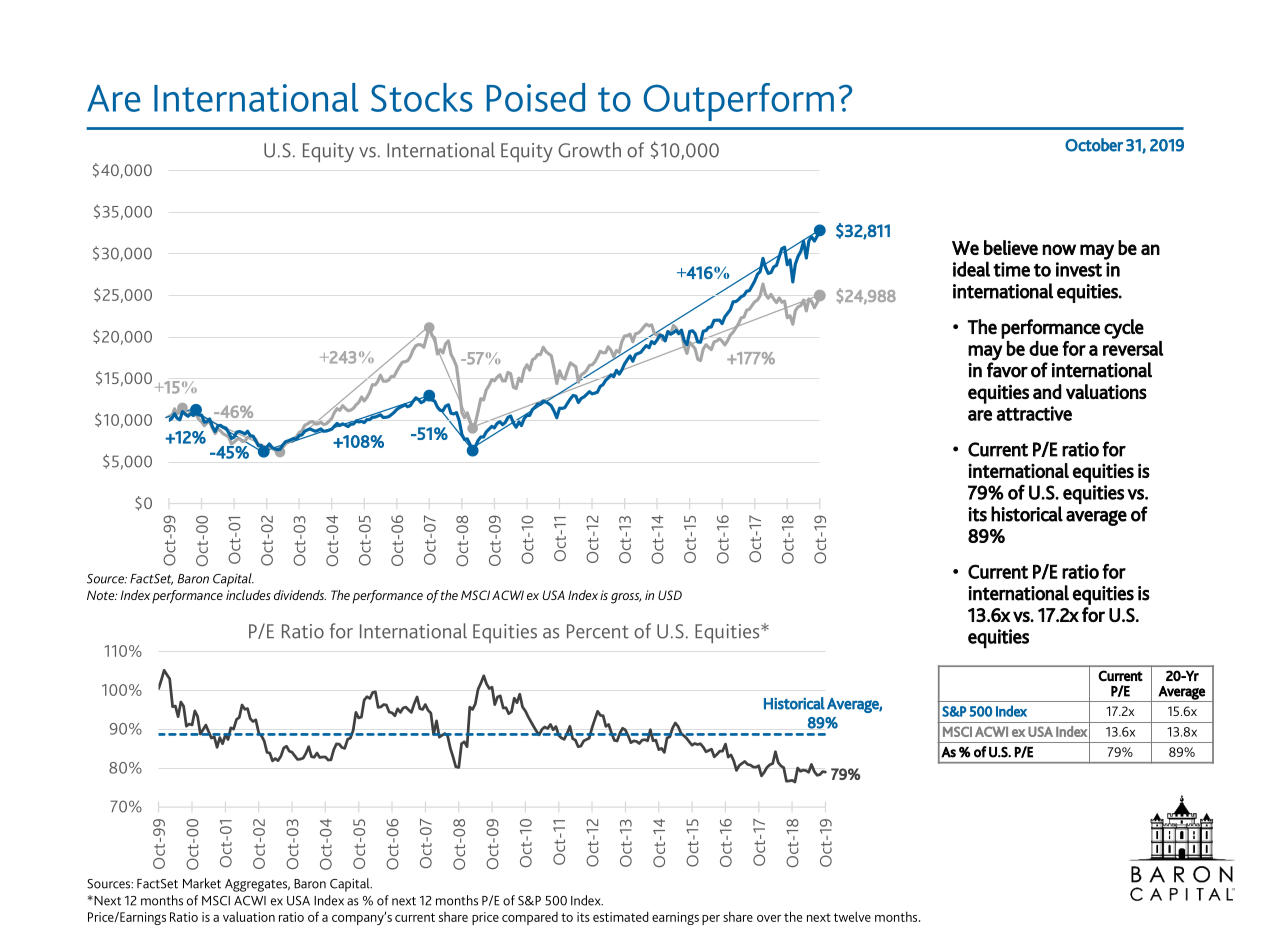 The width and height of the screenshot is (1270, 952). Describe the element at coordinates (670, 595) in the screenshot. I see `USD` at that location.
